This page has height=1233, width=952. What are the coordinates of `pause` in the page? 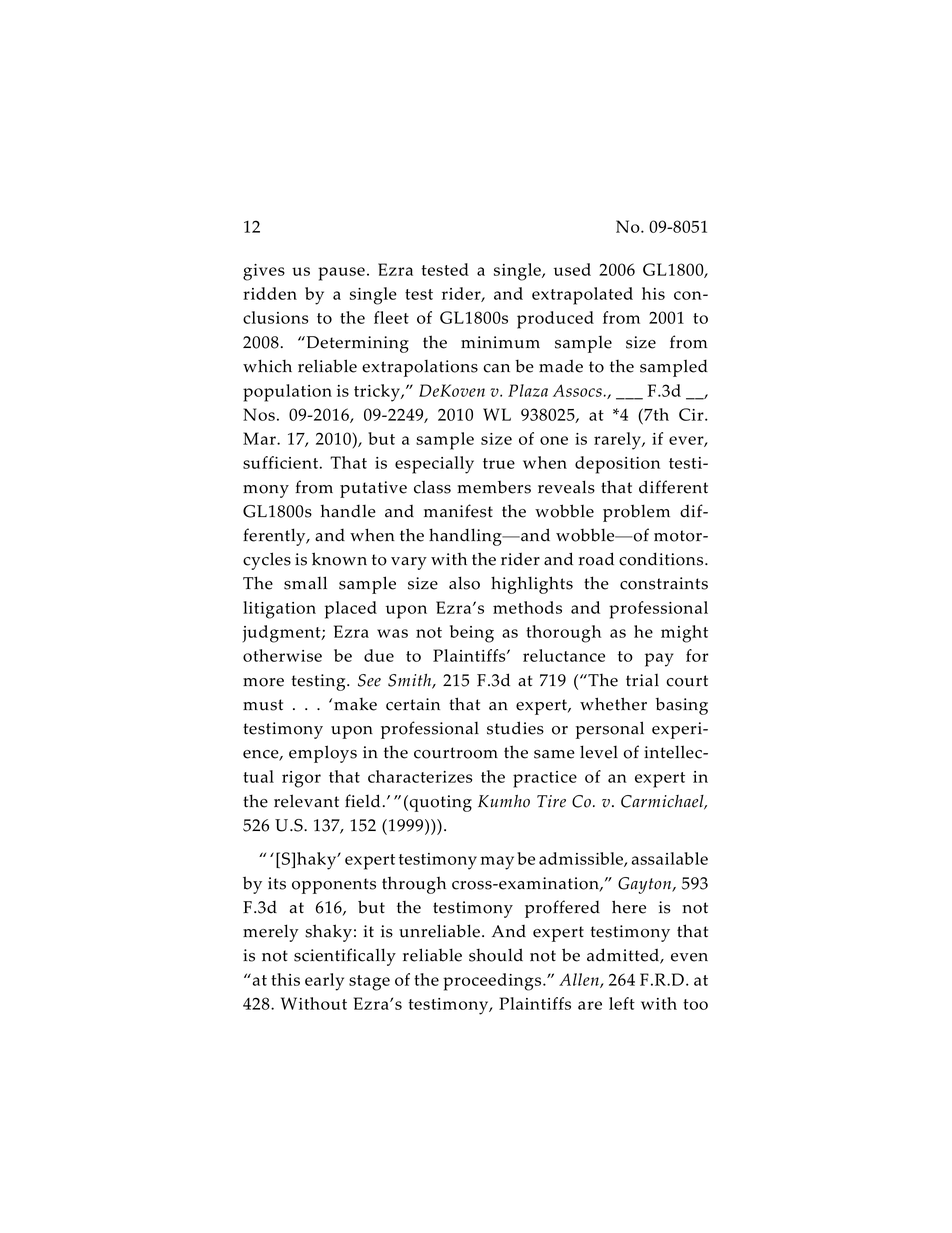 It's located at (341, 274).
